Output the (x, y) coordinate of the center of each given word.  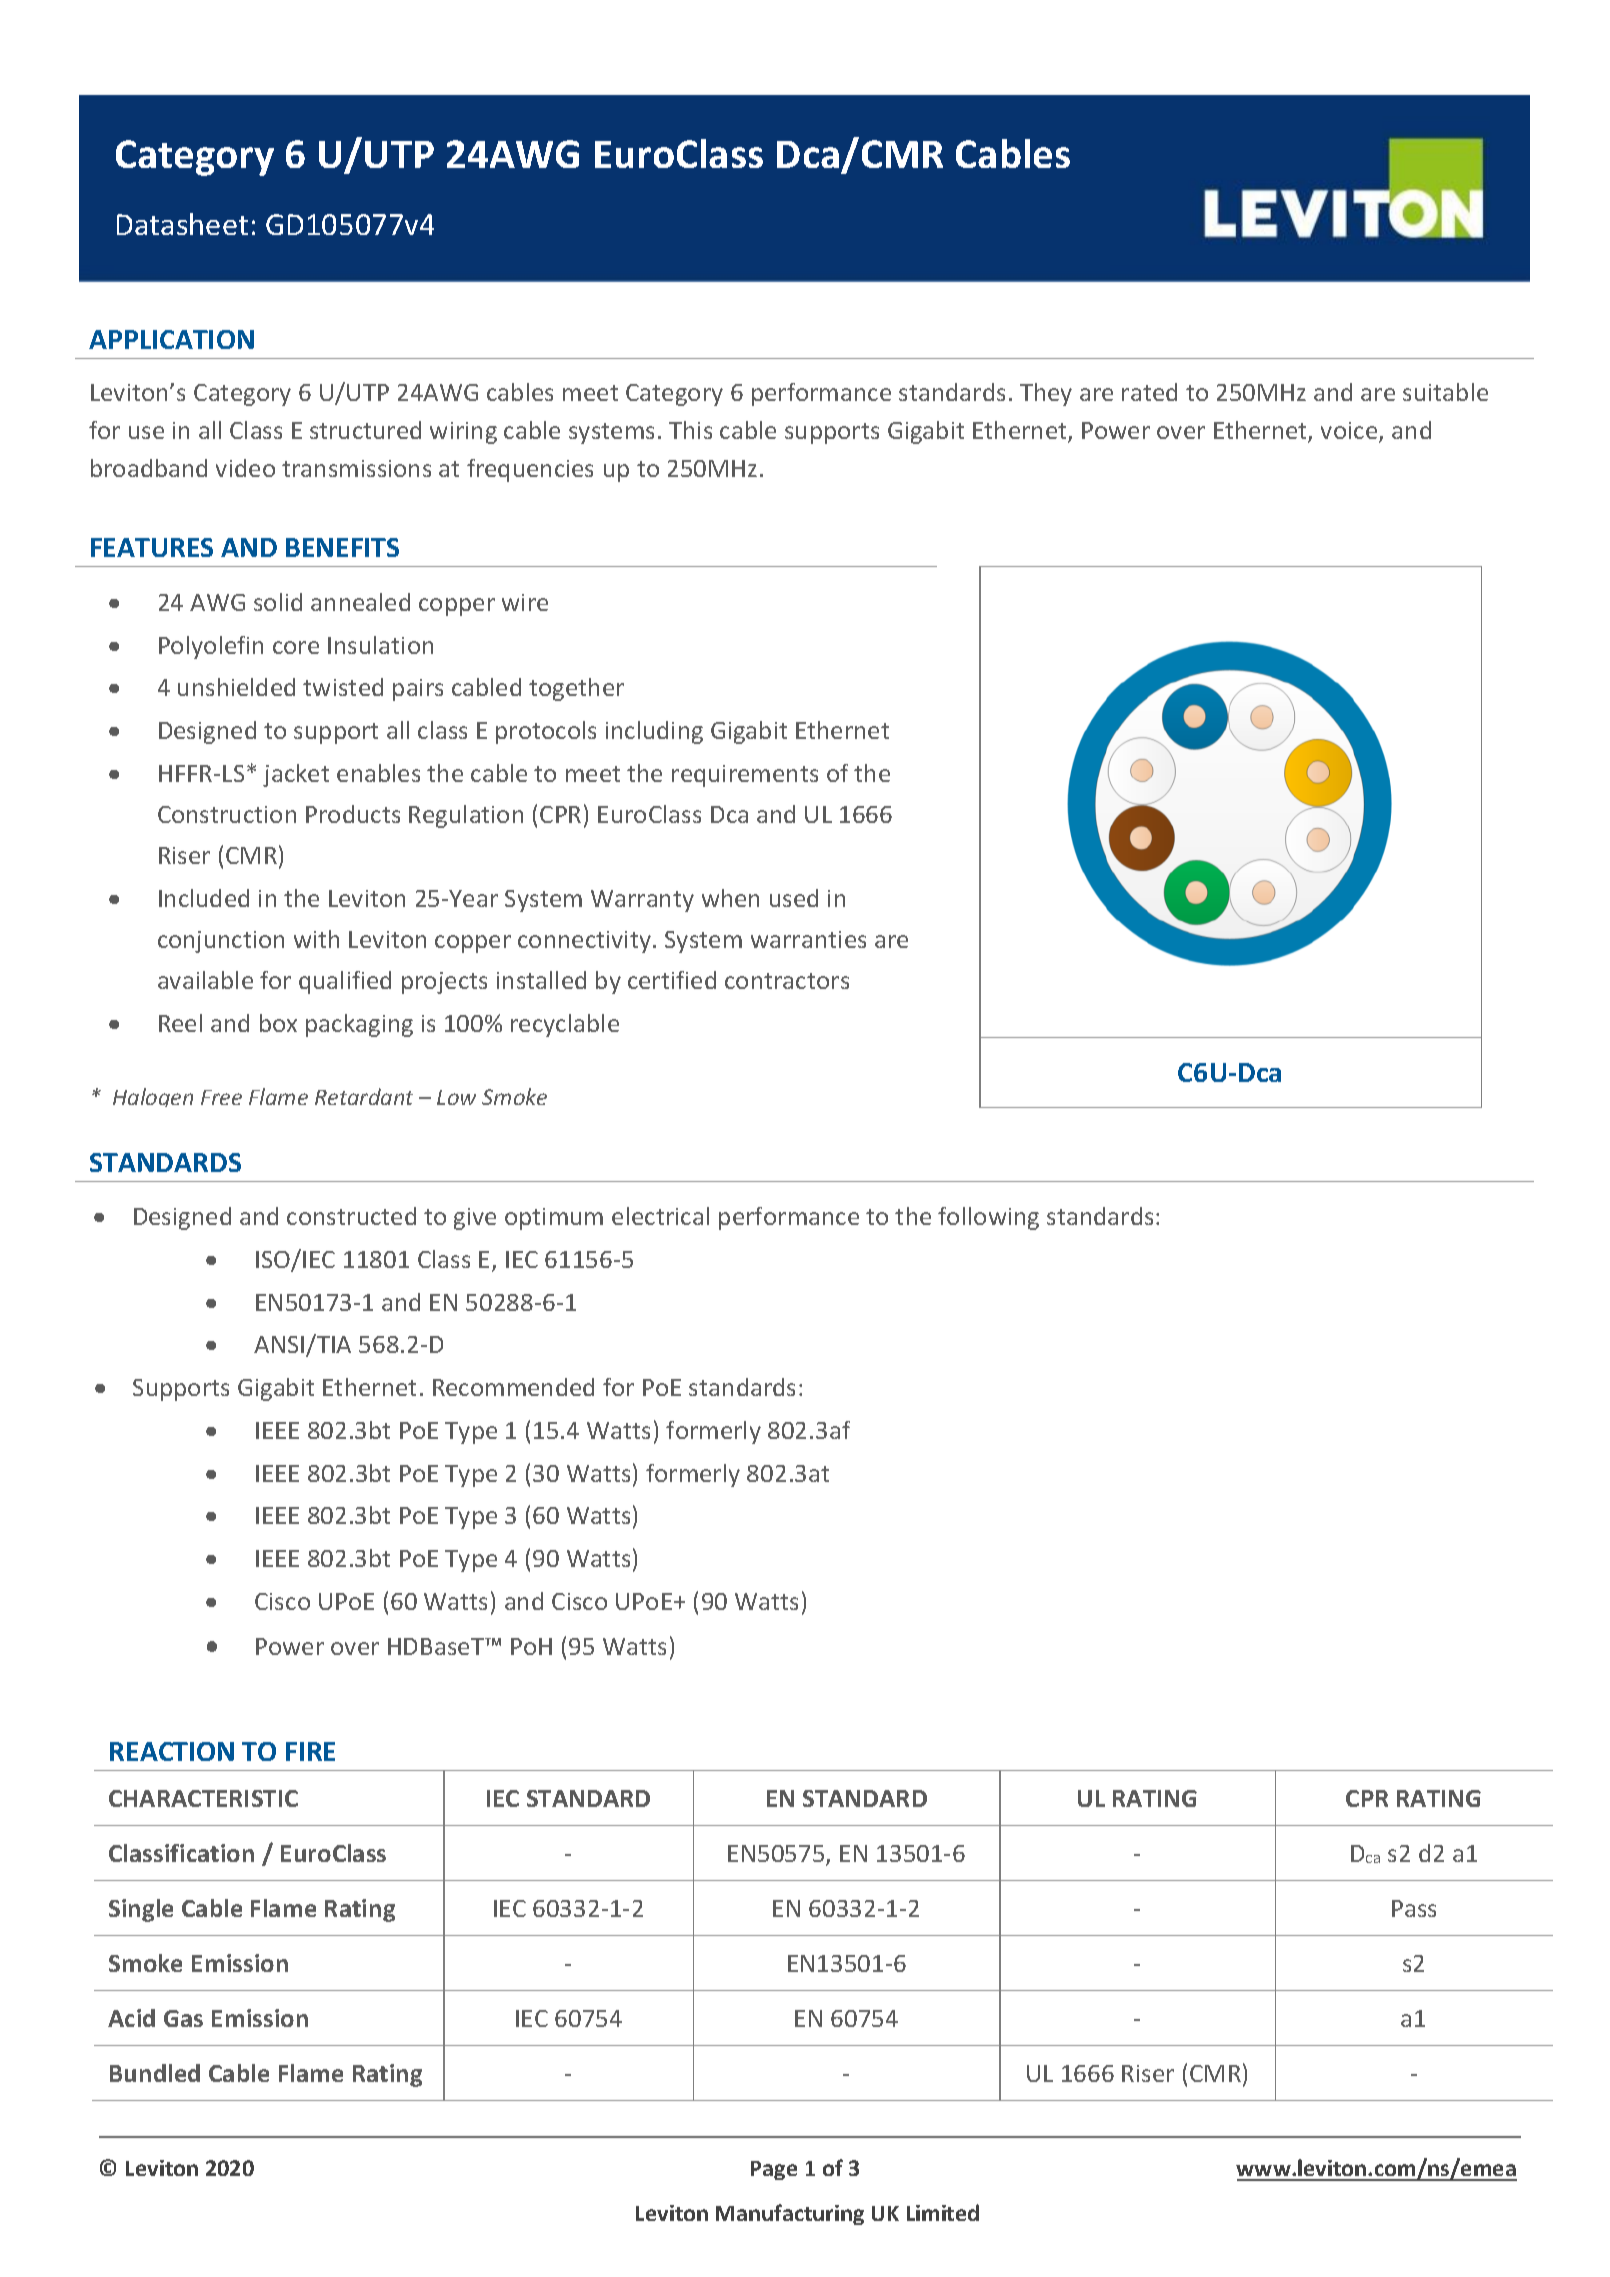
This (690, 430)
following (988, 1218)
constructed (351, 1216)
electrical (660, 1216)
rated (1149, 392)
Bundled (155, 2073)
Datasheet (182, 224)
